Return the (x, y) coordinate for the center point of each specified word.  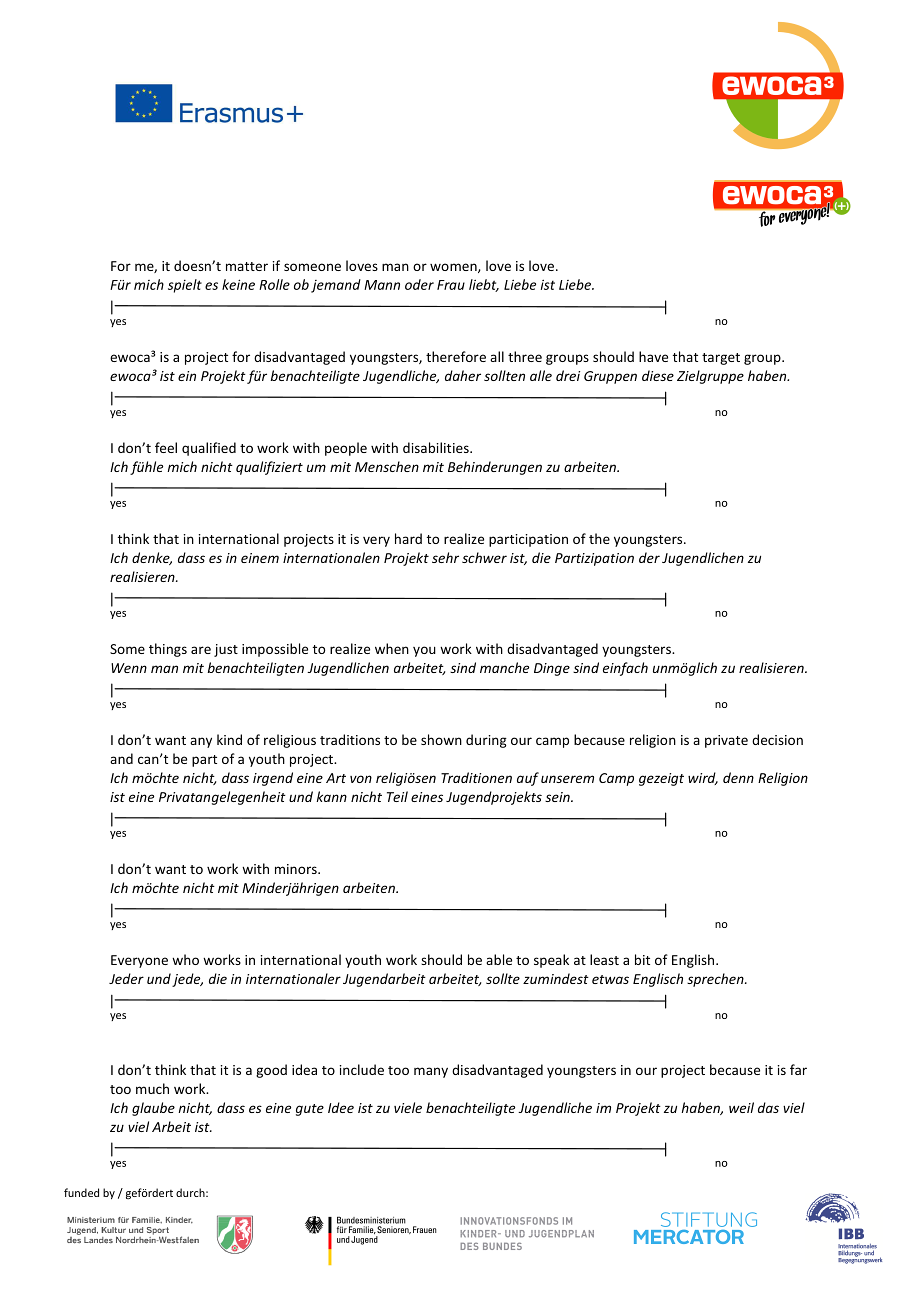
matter (247, 266)
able (499, 959)
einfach (625, 669)
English (693, 961)
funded (81, 1192)
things (168, 650)
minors (297, 869)
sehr (445, 557)
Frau (451, 285)
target (721, 359)
